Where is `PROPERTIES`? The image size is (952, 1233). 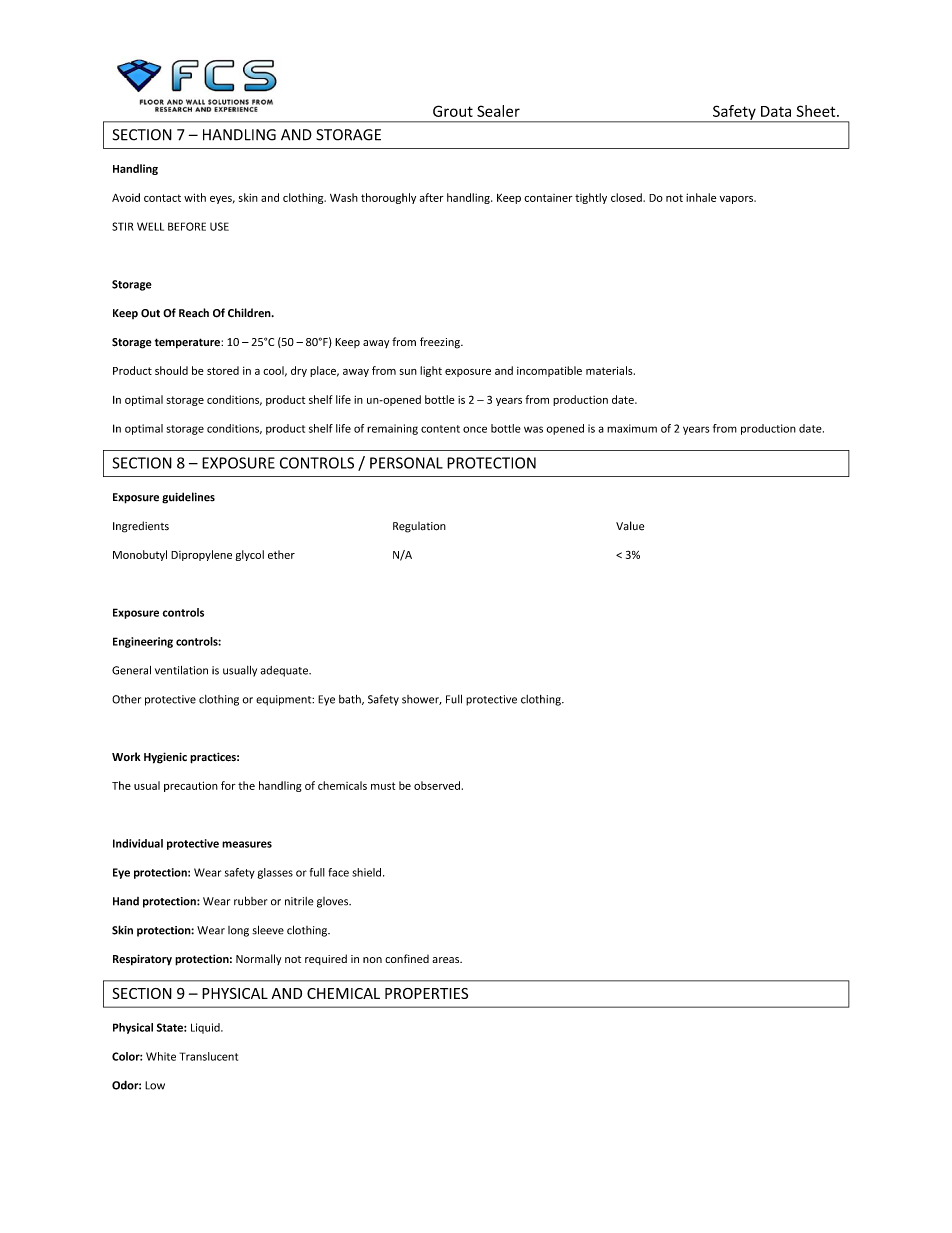 PROPERTIES is located at coordinates (426, 993).
